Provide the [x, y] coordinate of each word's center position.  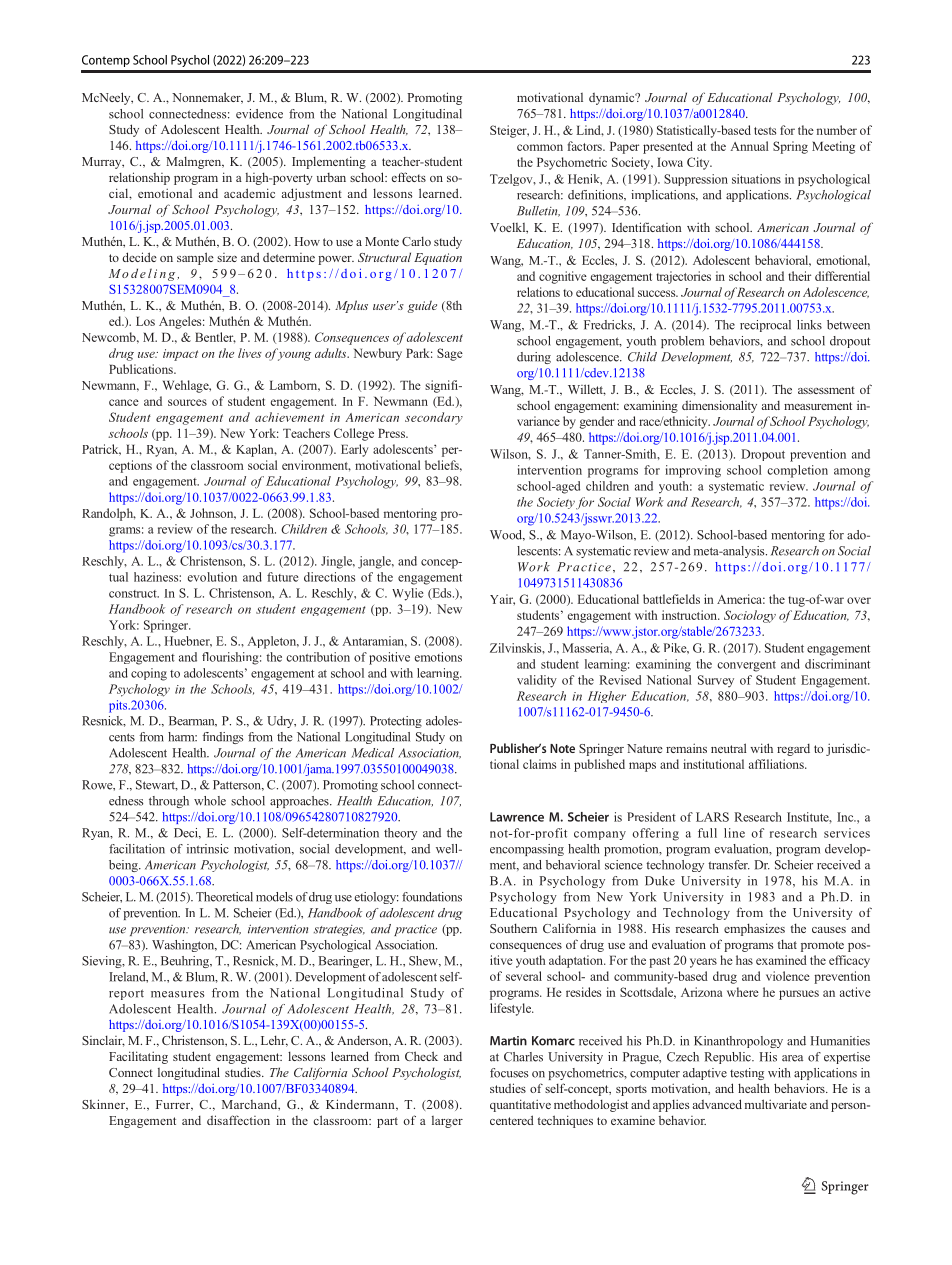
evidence [259, 114]
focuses [509, 1073]
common [540, 147]
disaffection [238, 1120]
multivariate [776, 1104]
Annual [749, 146]
